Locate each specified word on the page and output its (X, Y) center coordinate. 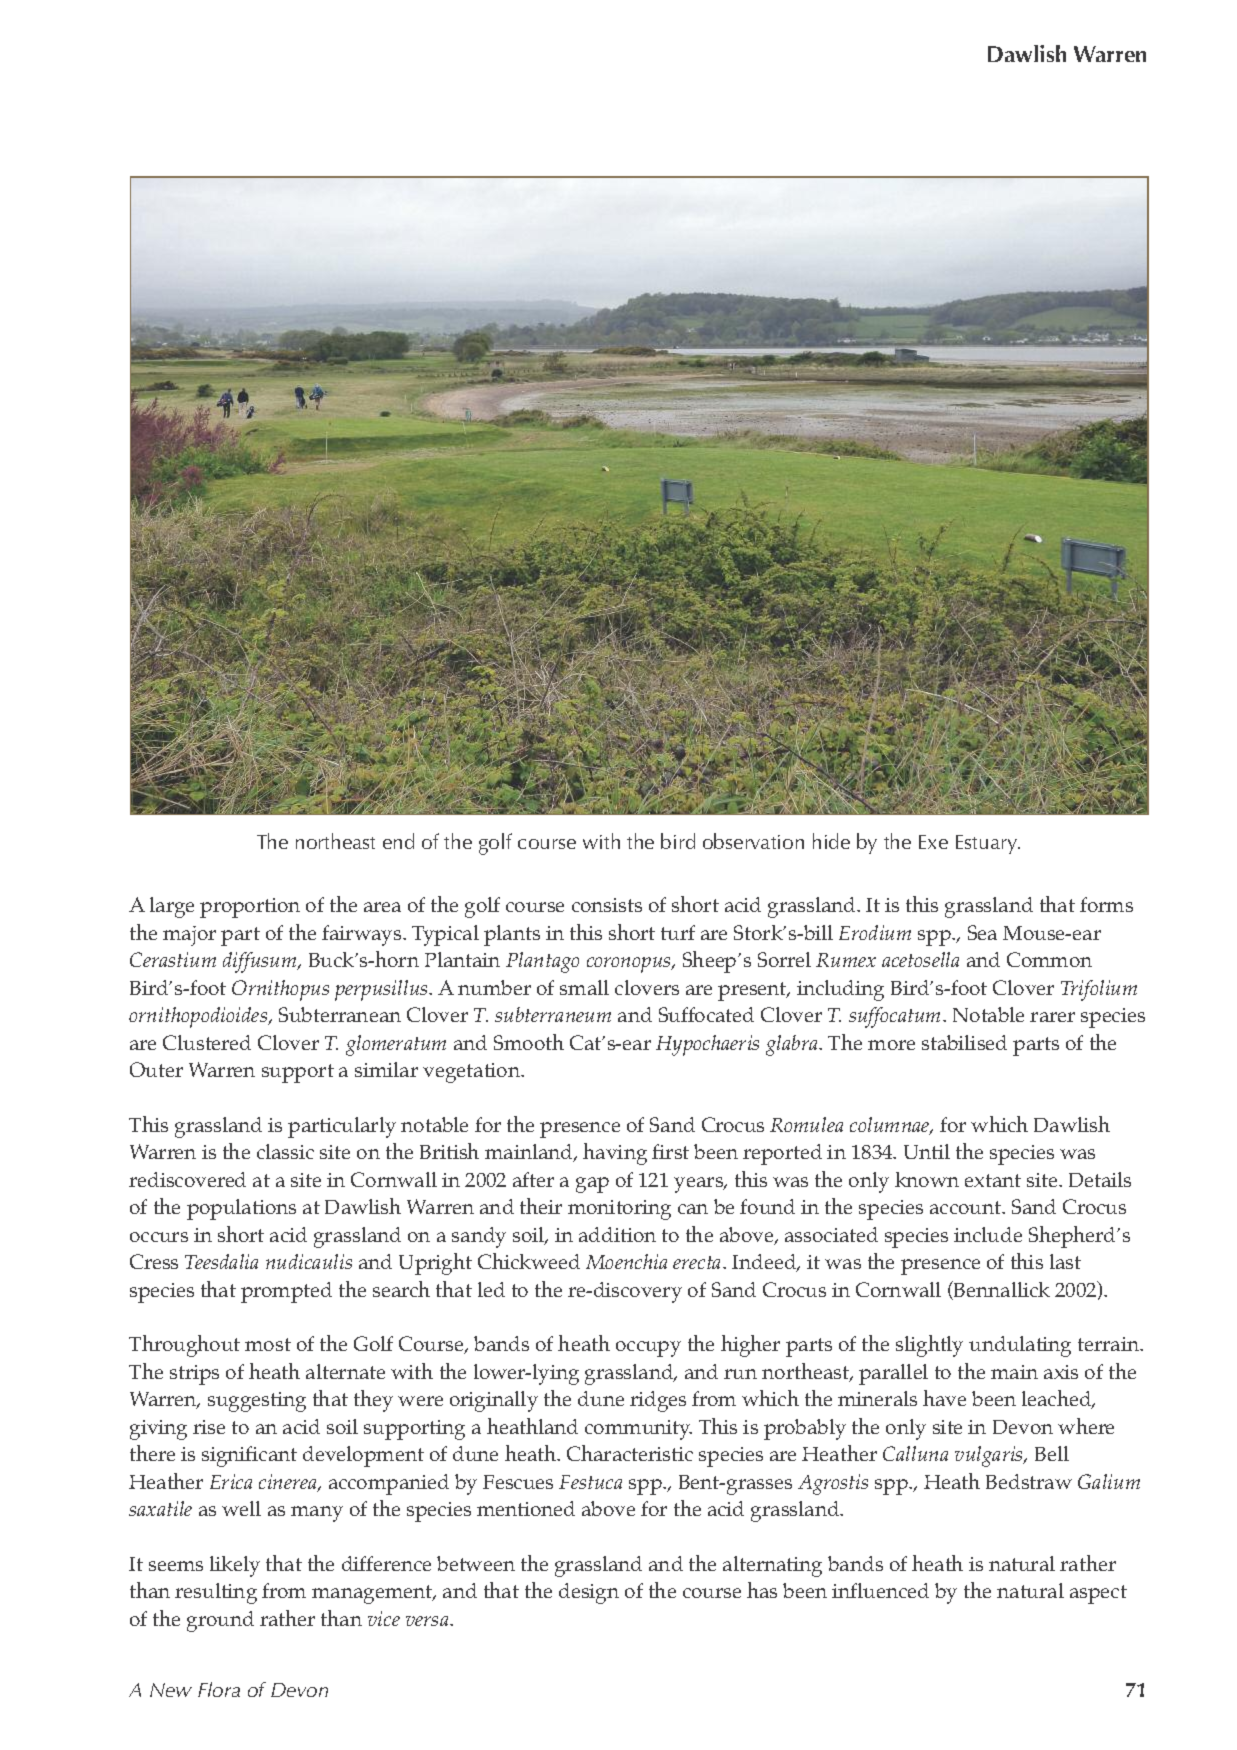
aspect (1098, 1594)
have (944, 1398)
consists (607, 905)
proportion (250, 908)
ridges (658, 1401)
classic (285, 1151)
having (615, 1154)
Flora (219, 1689)
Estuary (988, 844)
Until (927, 1151)
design (589, 1593)
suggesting (257, 1402)
